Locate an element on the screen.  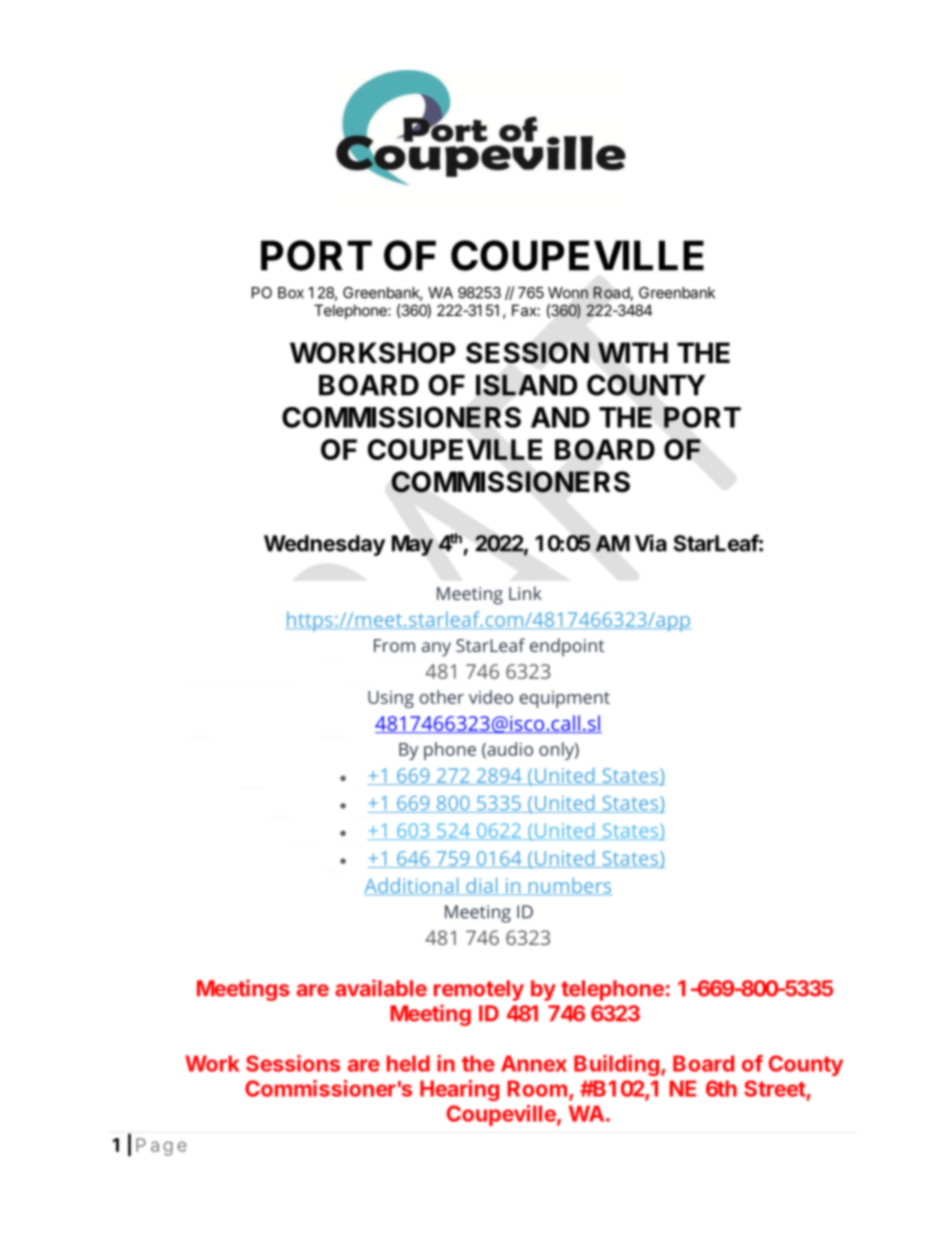
Annex is located at coordinates (534, 1063).
